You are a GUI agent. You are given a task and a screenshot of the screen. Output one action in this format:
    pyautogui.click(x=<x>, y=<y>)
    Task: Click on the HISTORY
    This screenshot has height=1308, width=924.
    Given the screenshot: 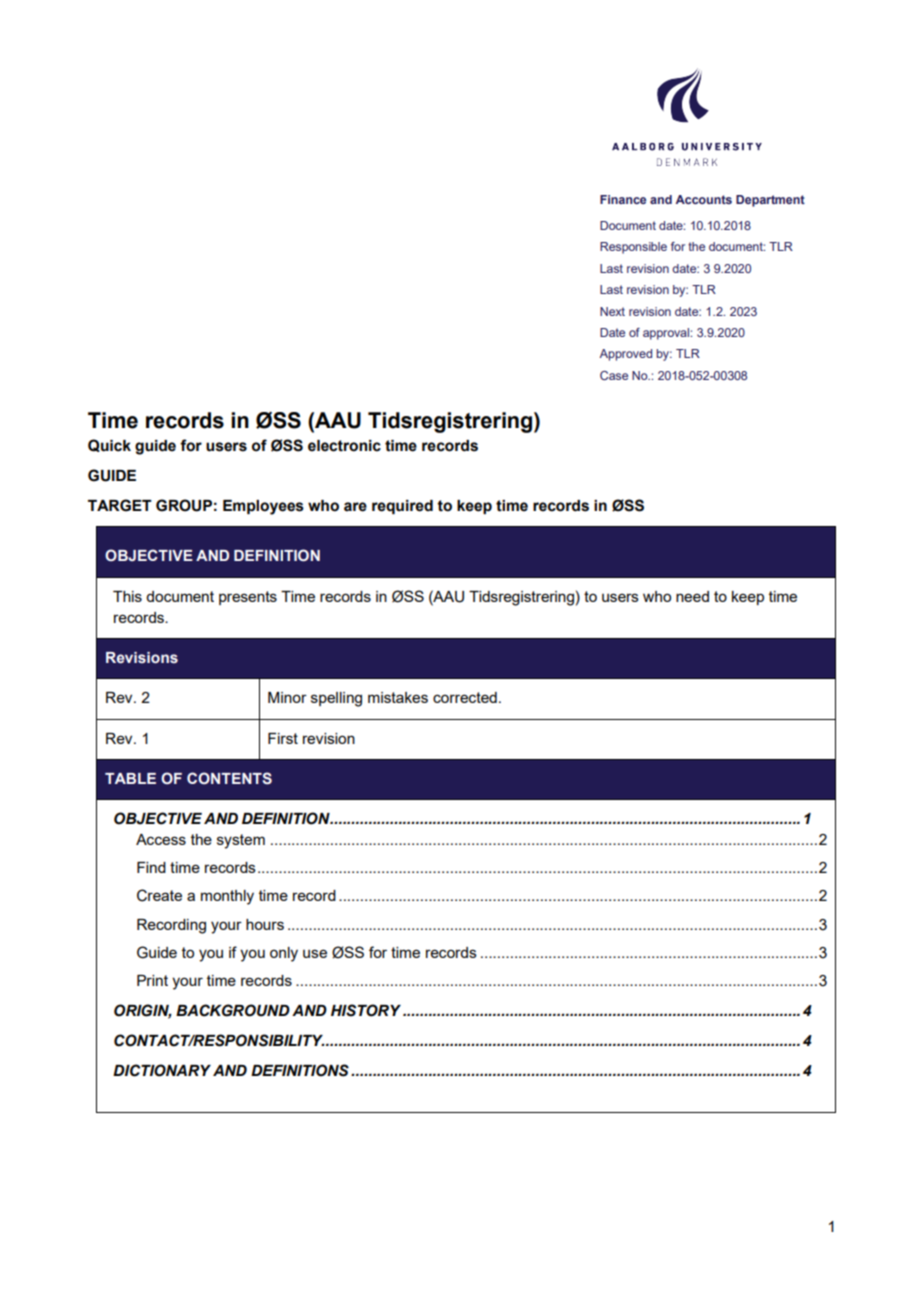 What is the action you would take?
    pyautogui.click(x=366, y=1010)
